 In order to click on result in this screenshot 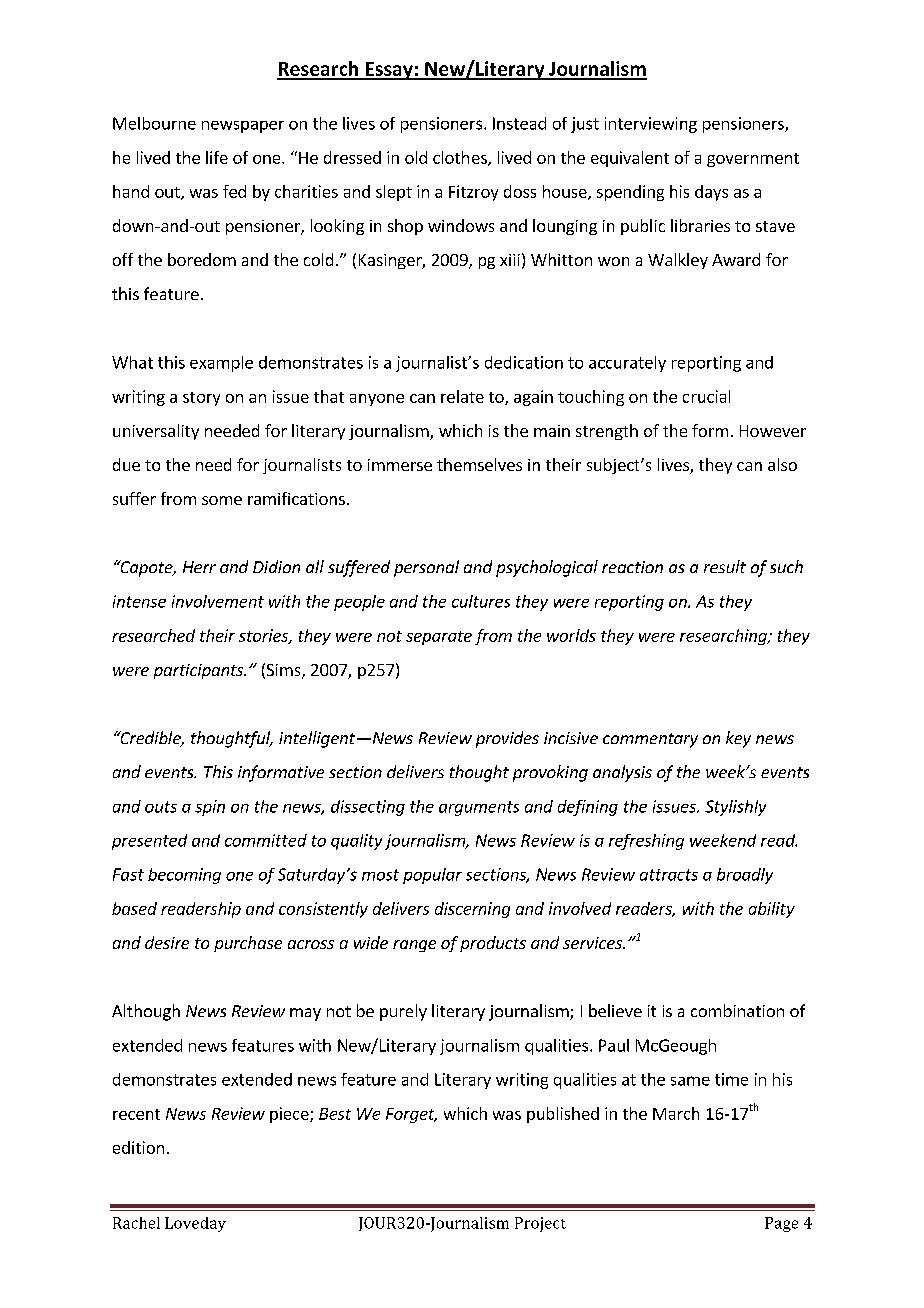, I will do `click(725, 566)`.
